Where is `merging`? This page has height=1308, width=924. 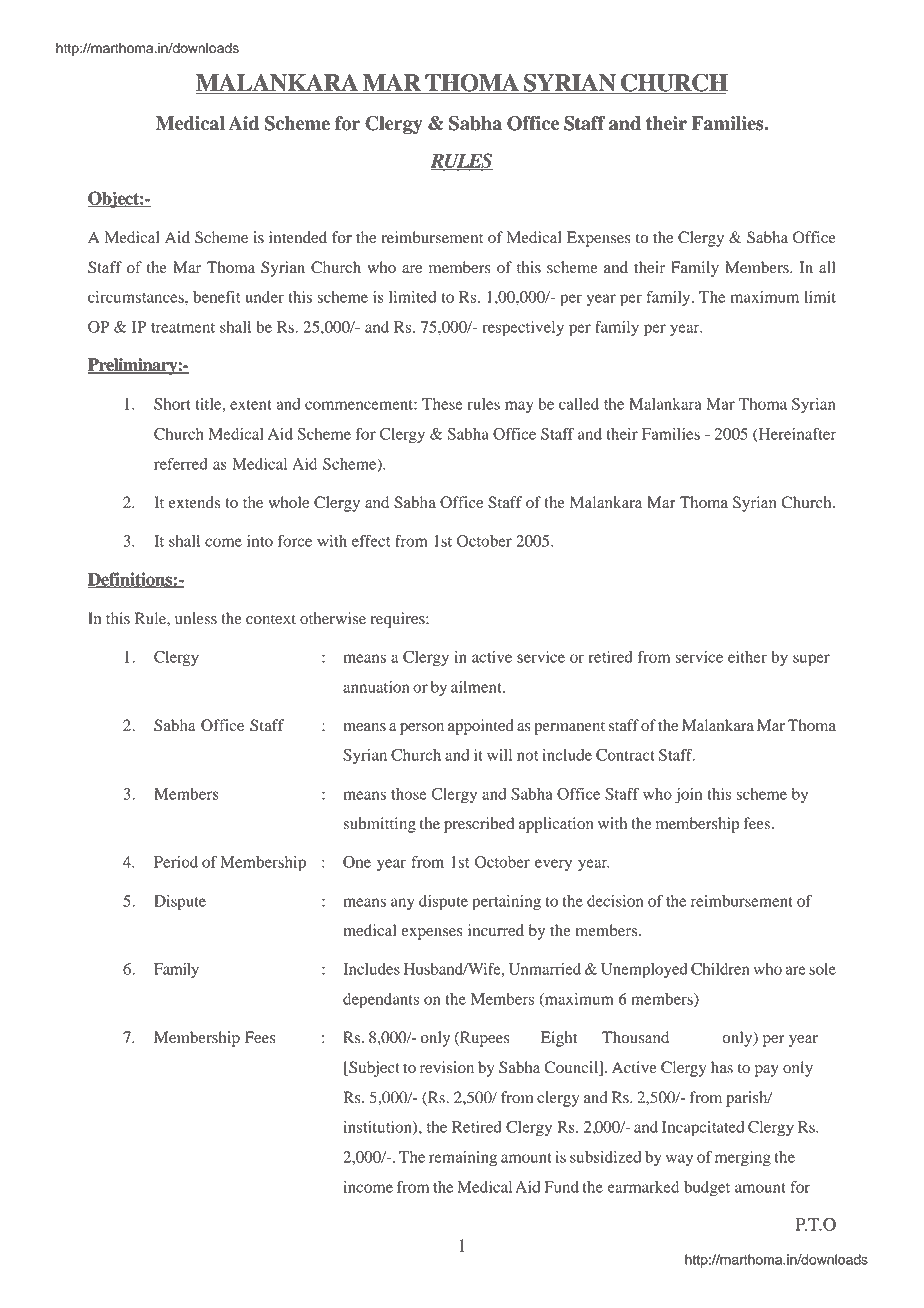
merging is located at coordinates (743, 1159).
